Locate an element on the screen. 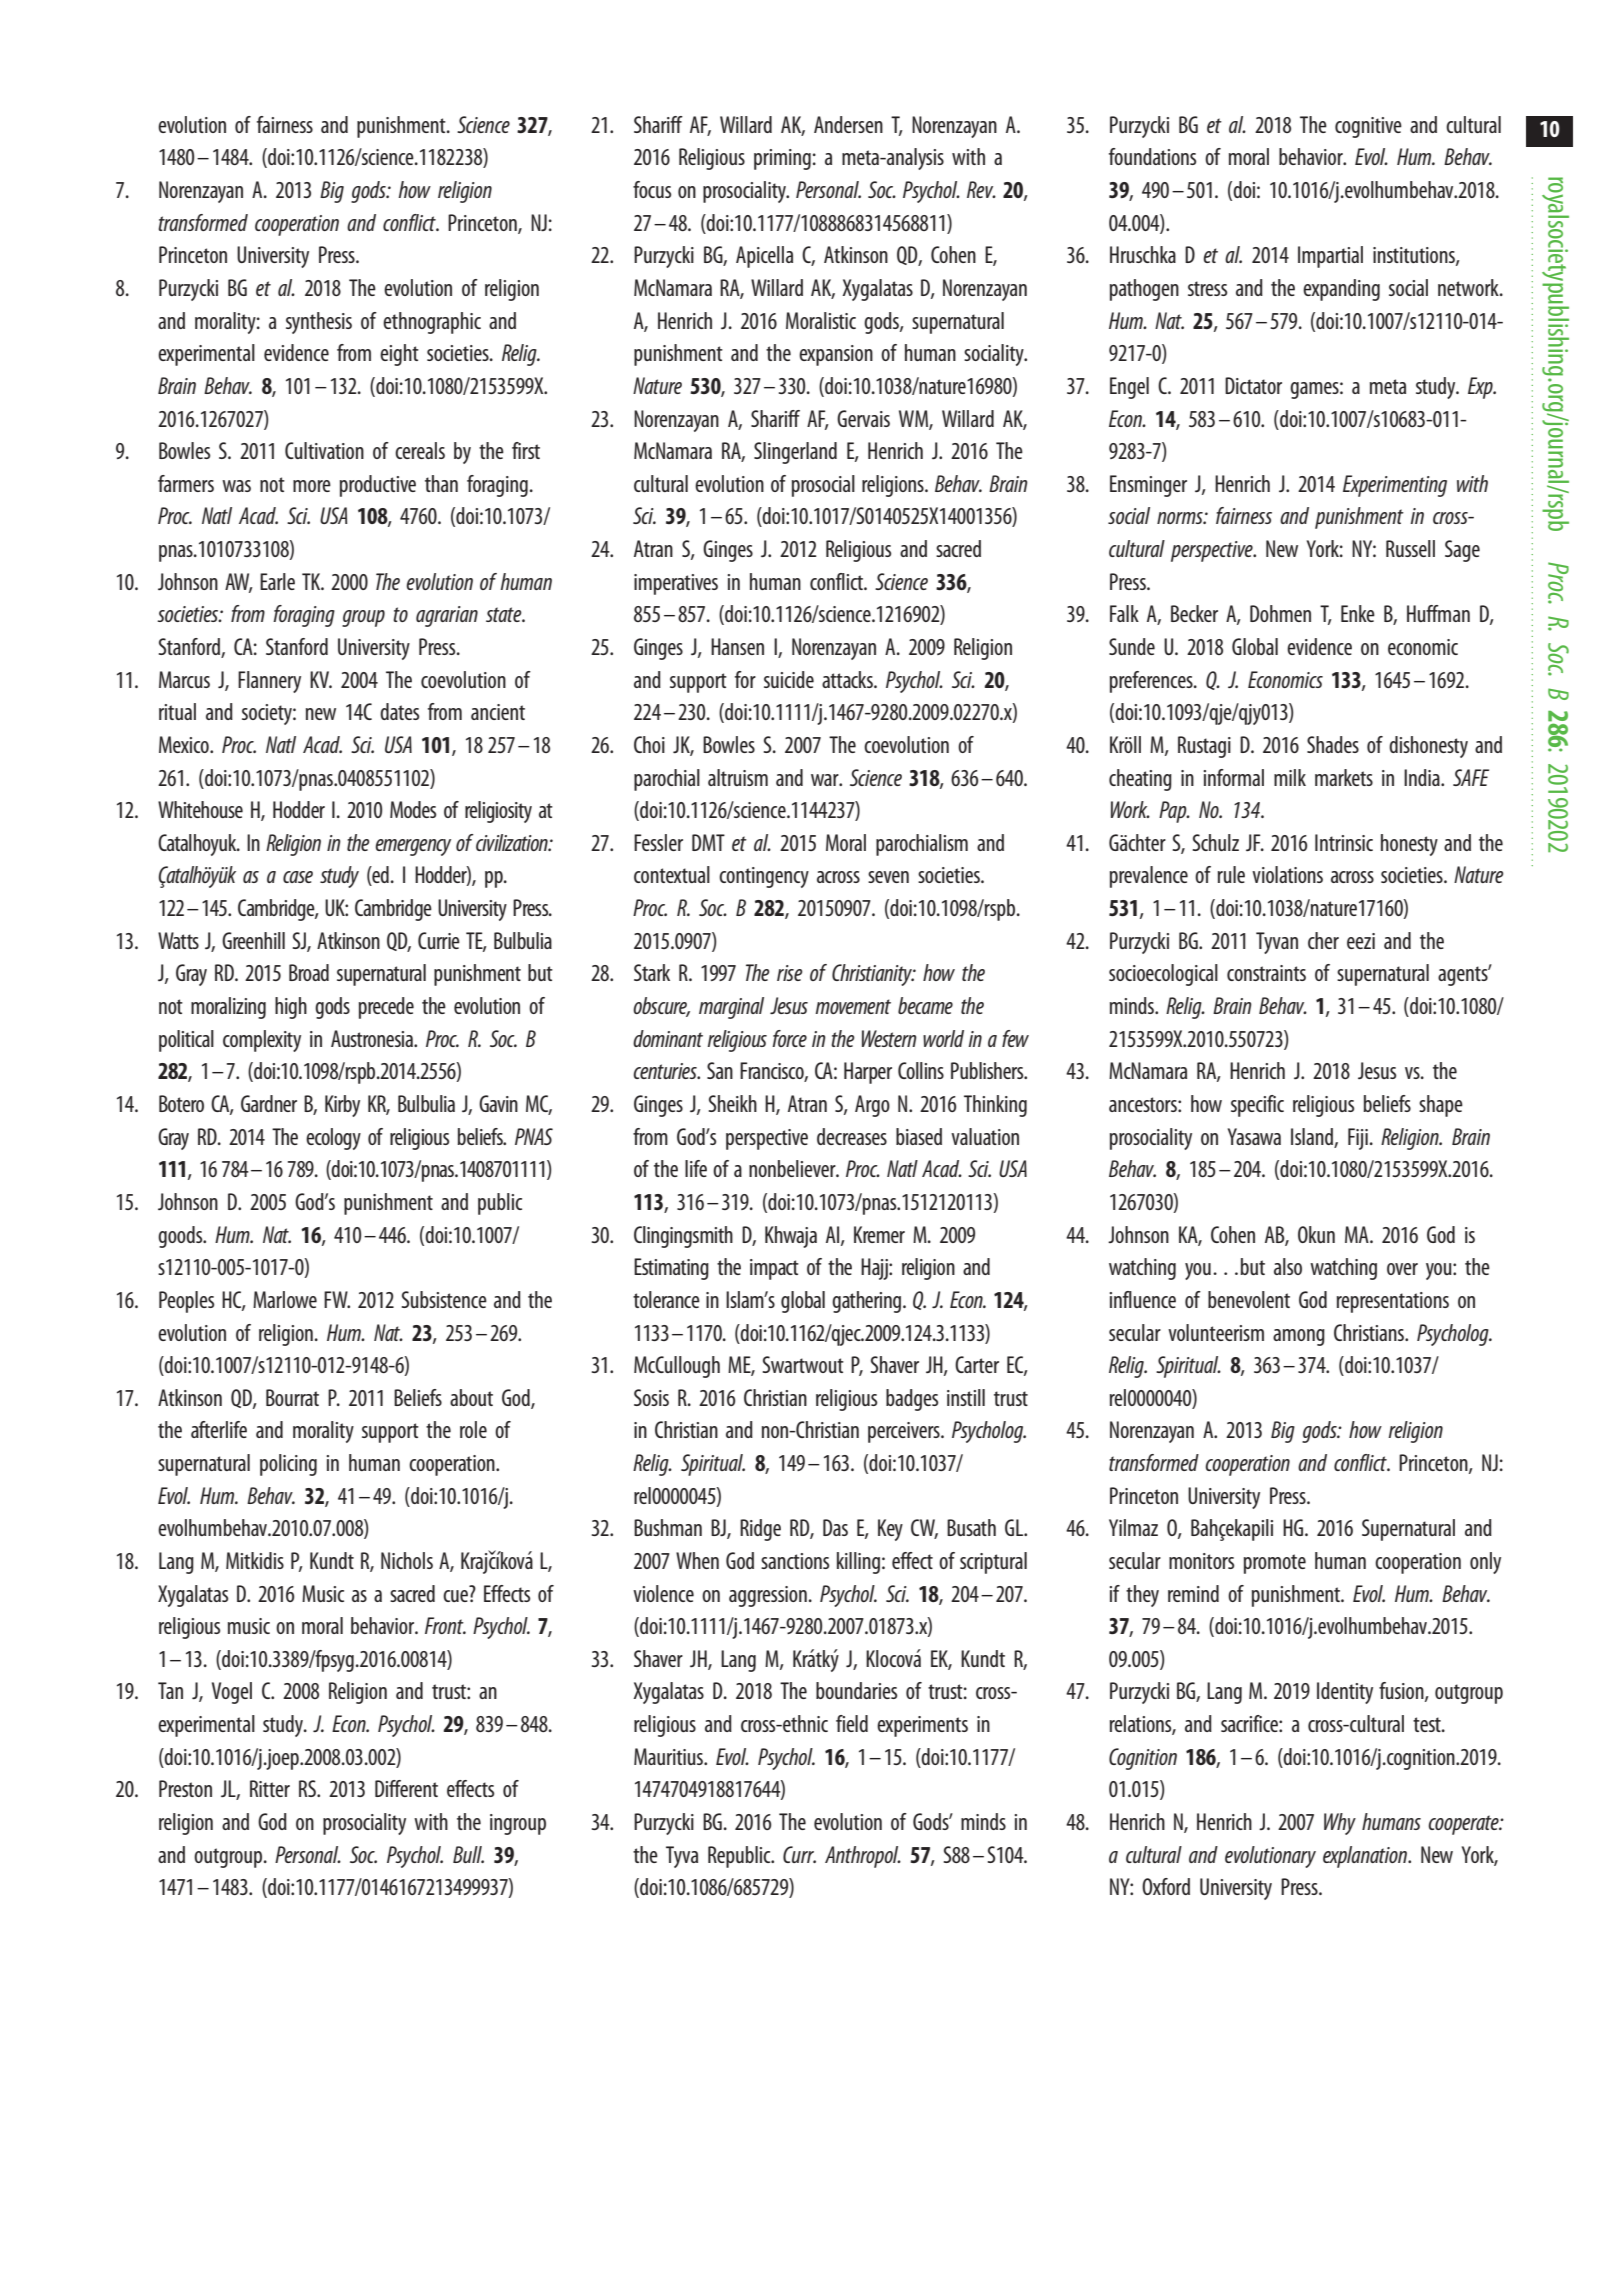 Image resolution: width=1619 pixels, height=2290 pixels. Slingerland is located at coordinates (795, 453).
